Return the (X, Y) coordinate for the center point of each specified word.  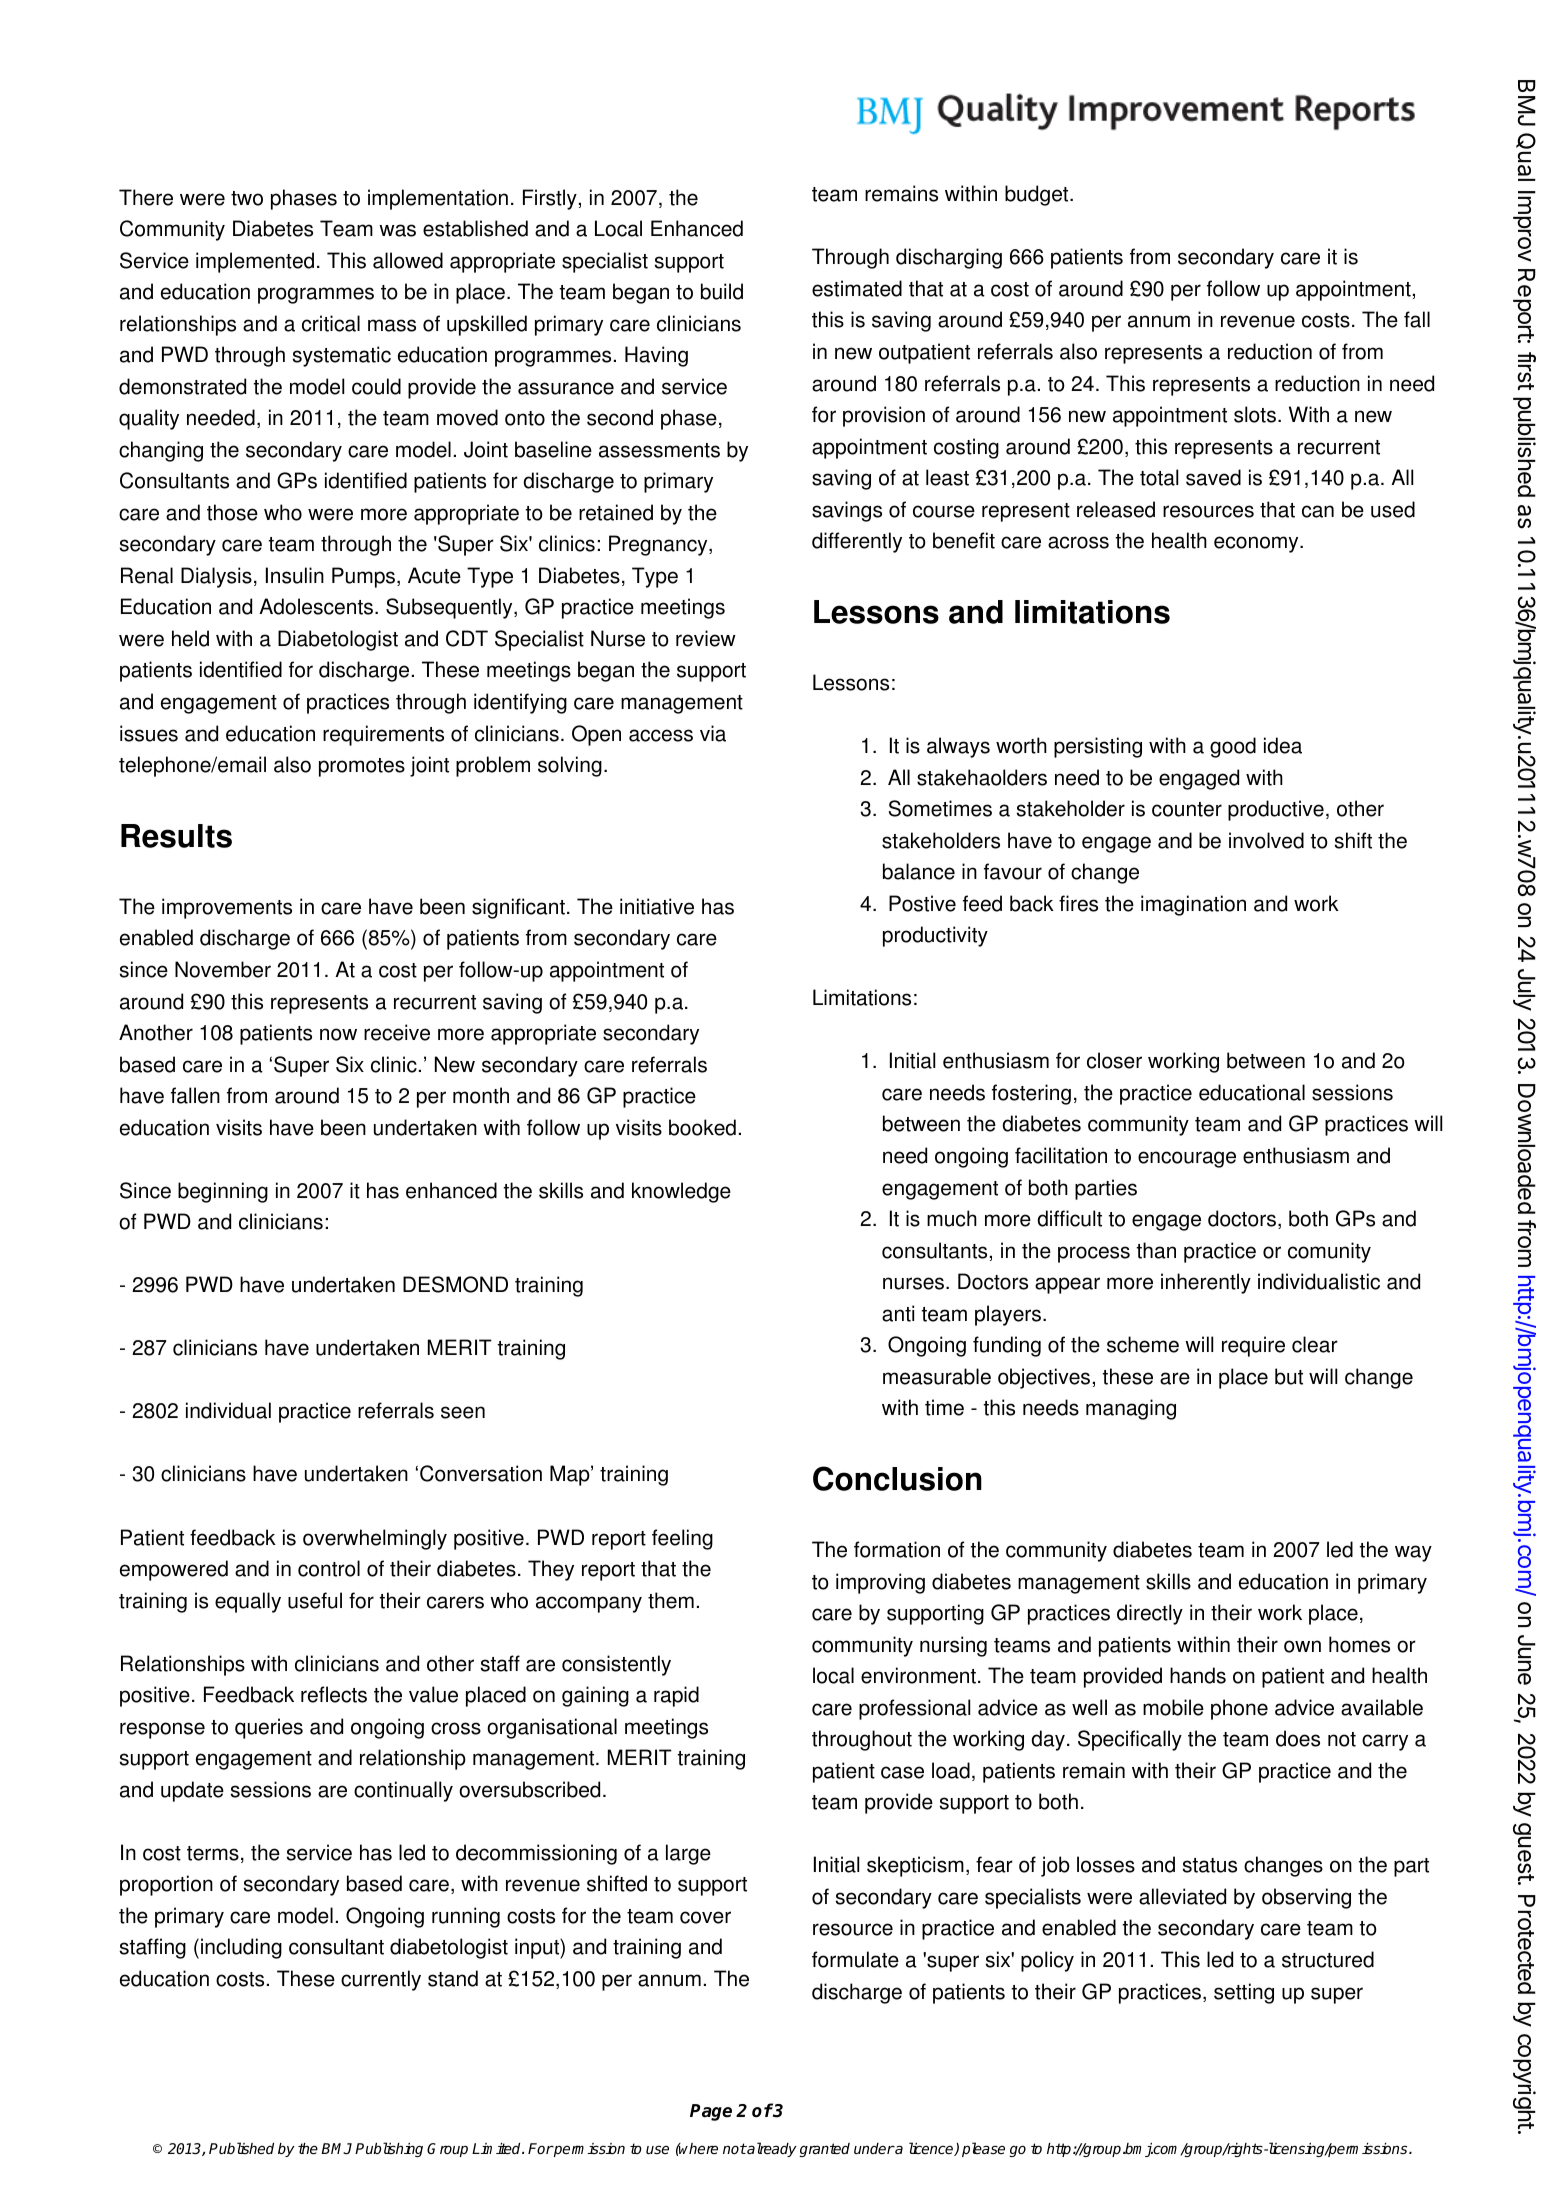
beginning (223, 1192)
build (722, 291)
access (661, 735)
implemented (255, 262)
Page (711, 2112)
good (1233, 747)
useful (315, 1600)
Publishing (389, 2149)
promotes (362, 767)
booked (702, 1127)
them (671, 1600)
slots (1255, 414)
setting (1244, 1993)
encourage (1187, 1159)
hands (1198, 1675)
